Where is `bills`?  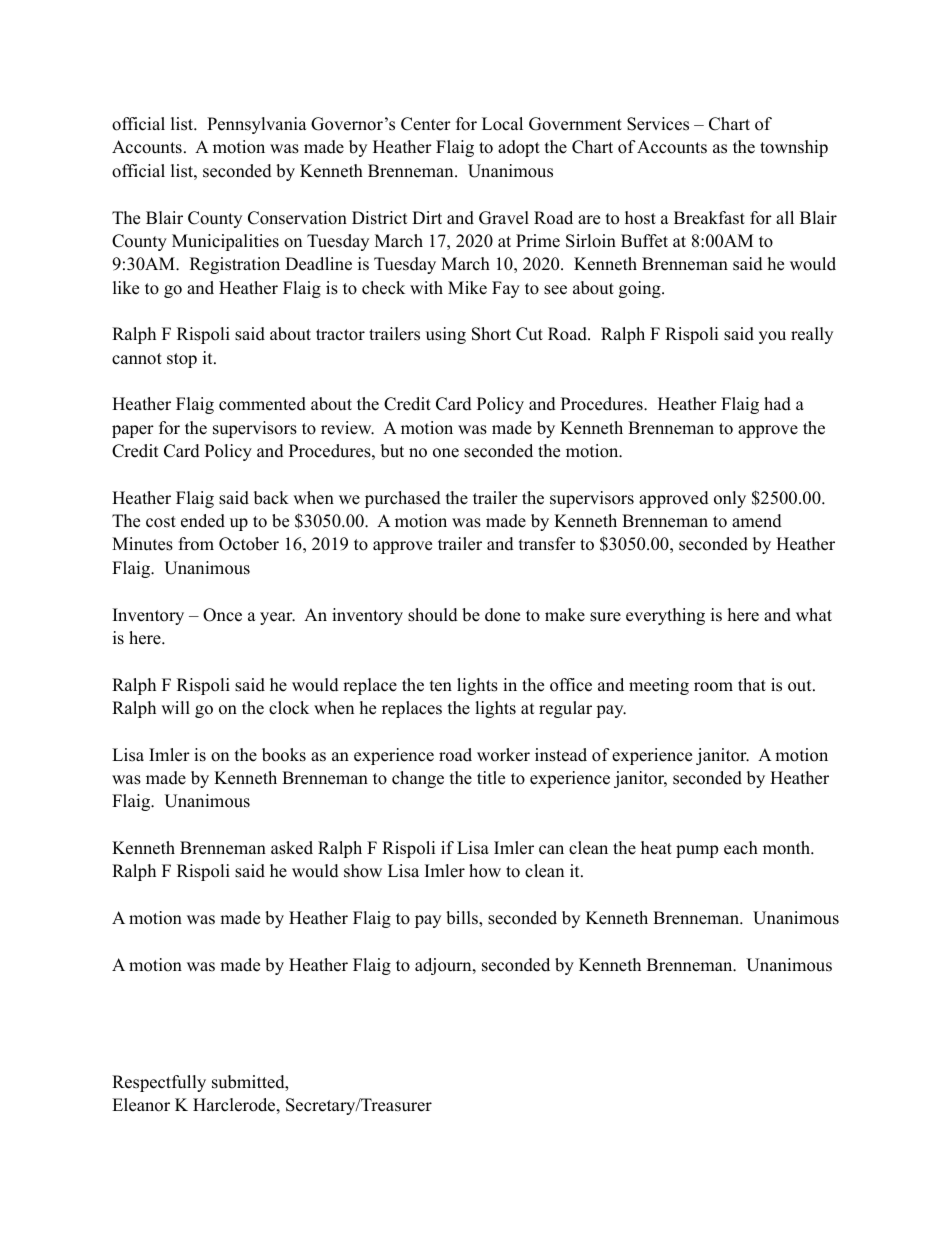
bills is located at coordinates (463, 919).
